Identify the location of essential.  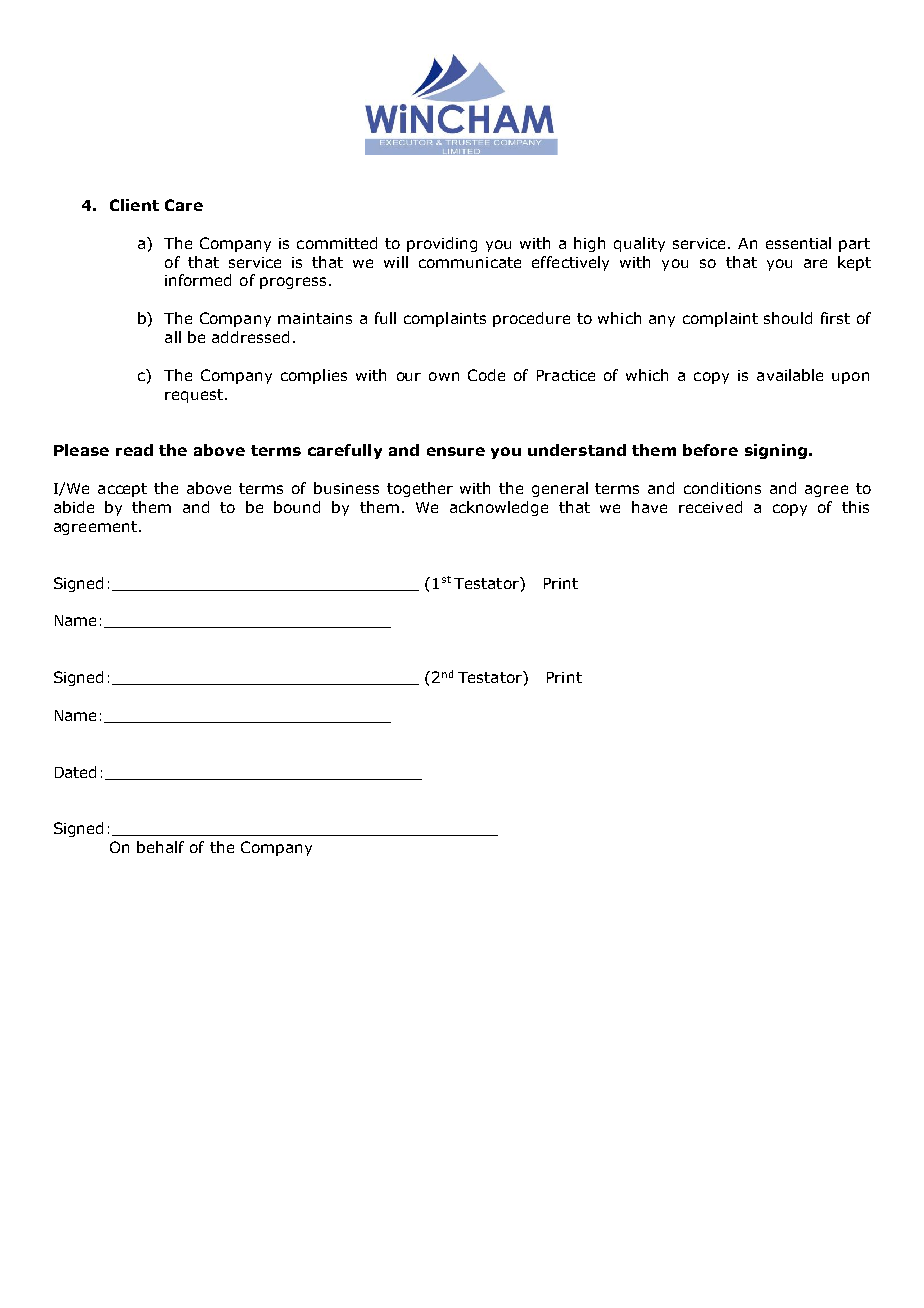
(798, 243).
